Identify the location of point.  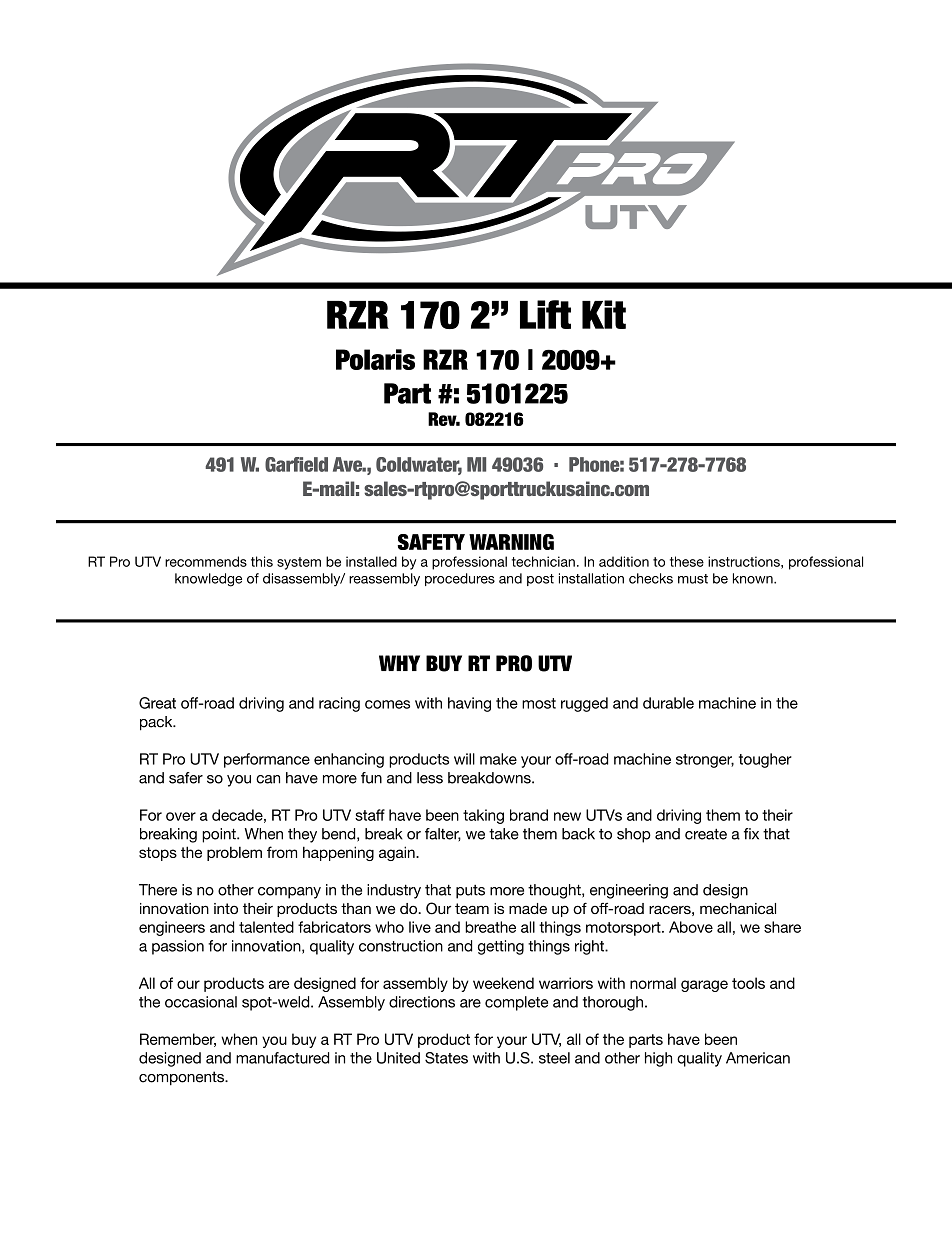
(220, 835).
